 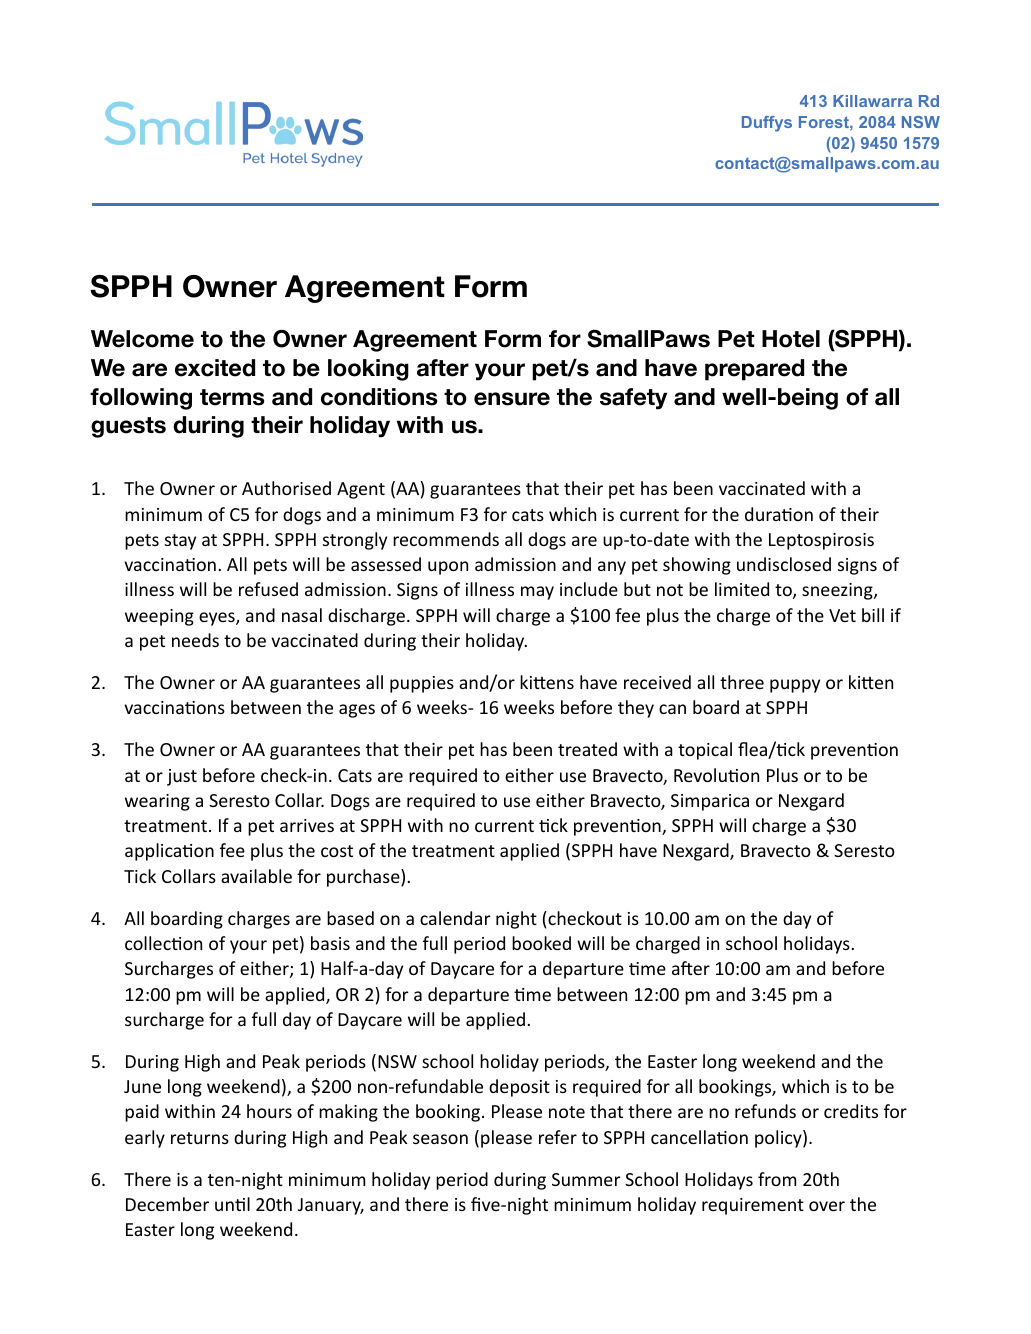 I want to click on excited, so click(x=215, y=368).
